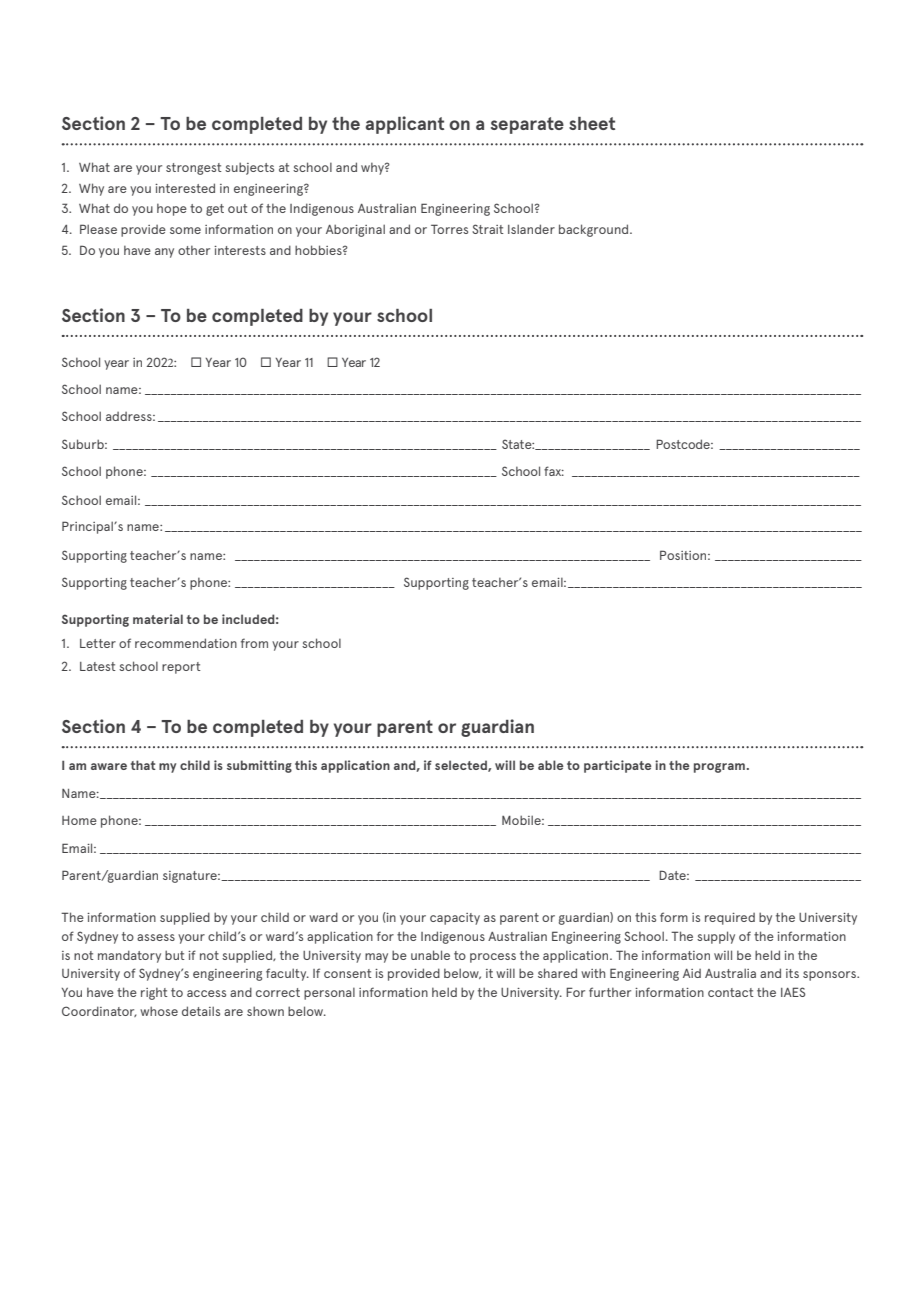  Describe the element at coordinates (719, 768) in the screenshot. I see `program` at that location.
